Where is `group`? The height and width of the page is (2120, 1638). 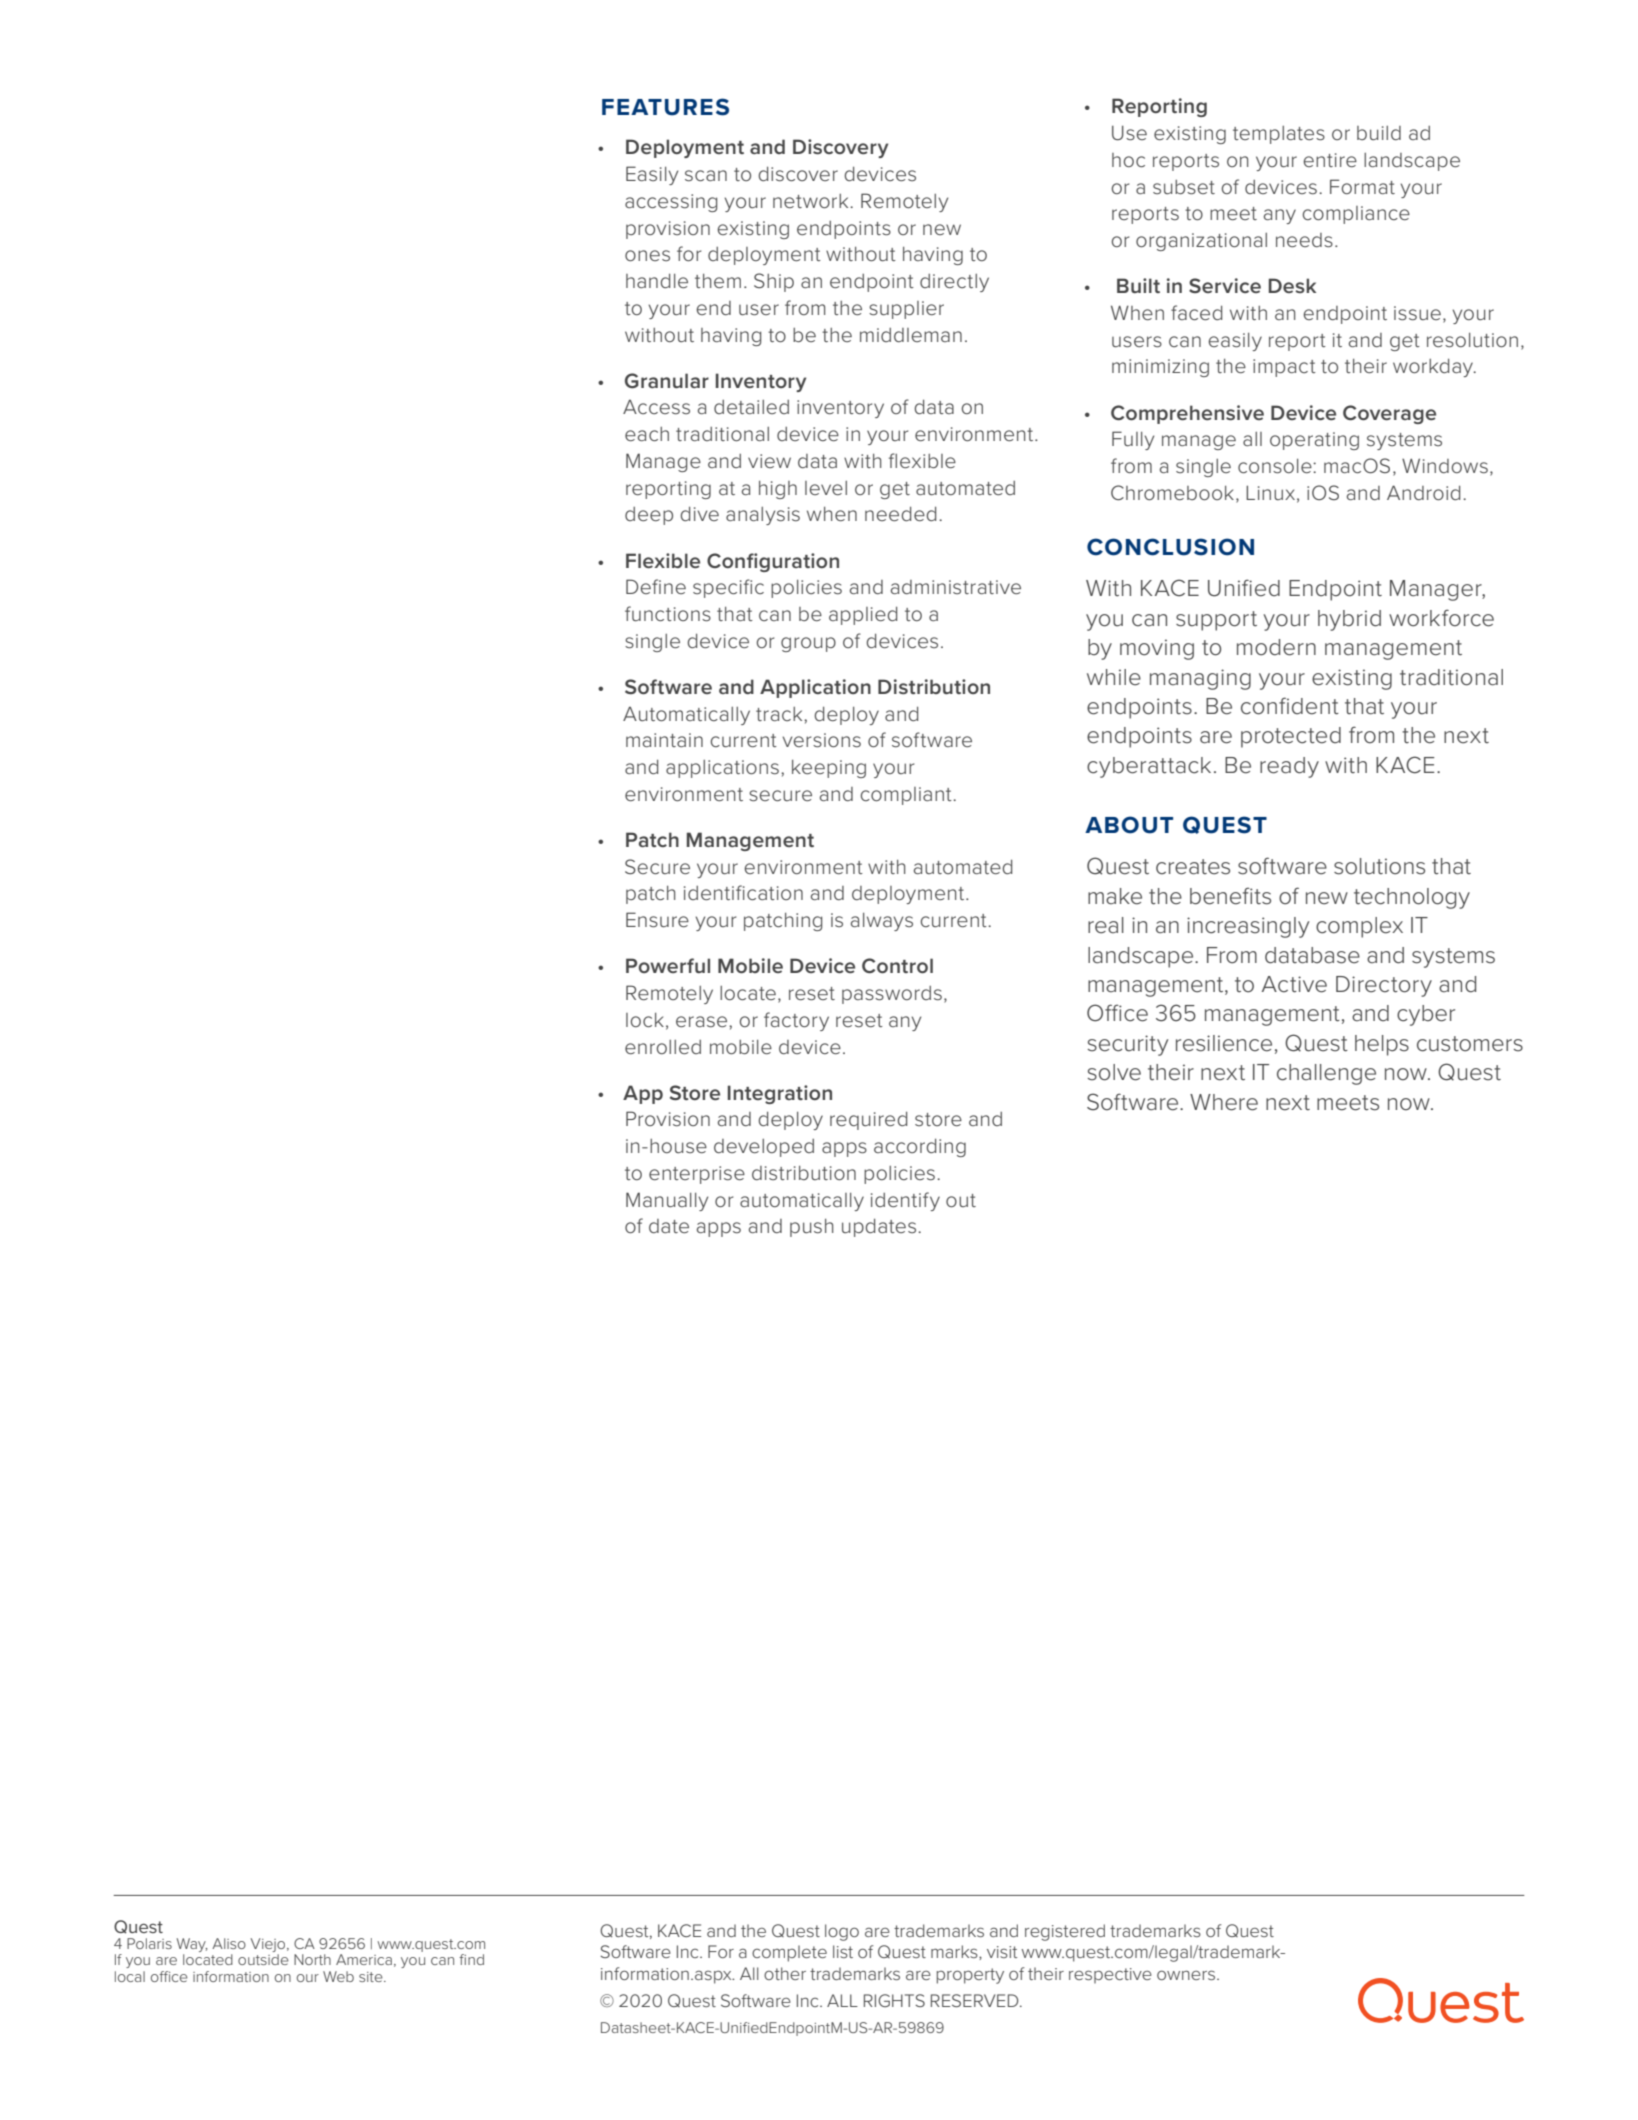
group is located at coordinates (808, 644).
